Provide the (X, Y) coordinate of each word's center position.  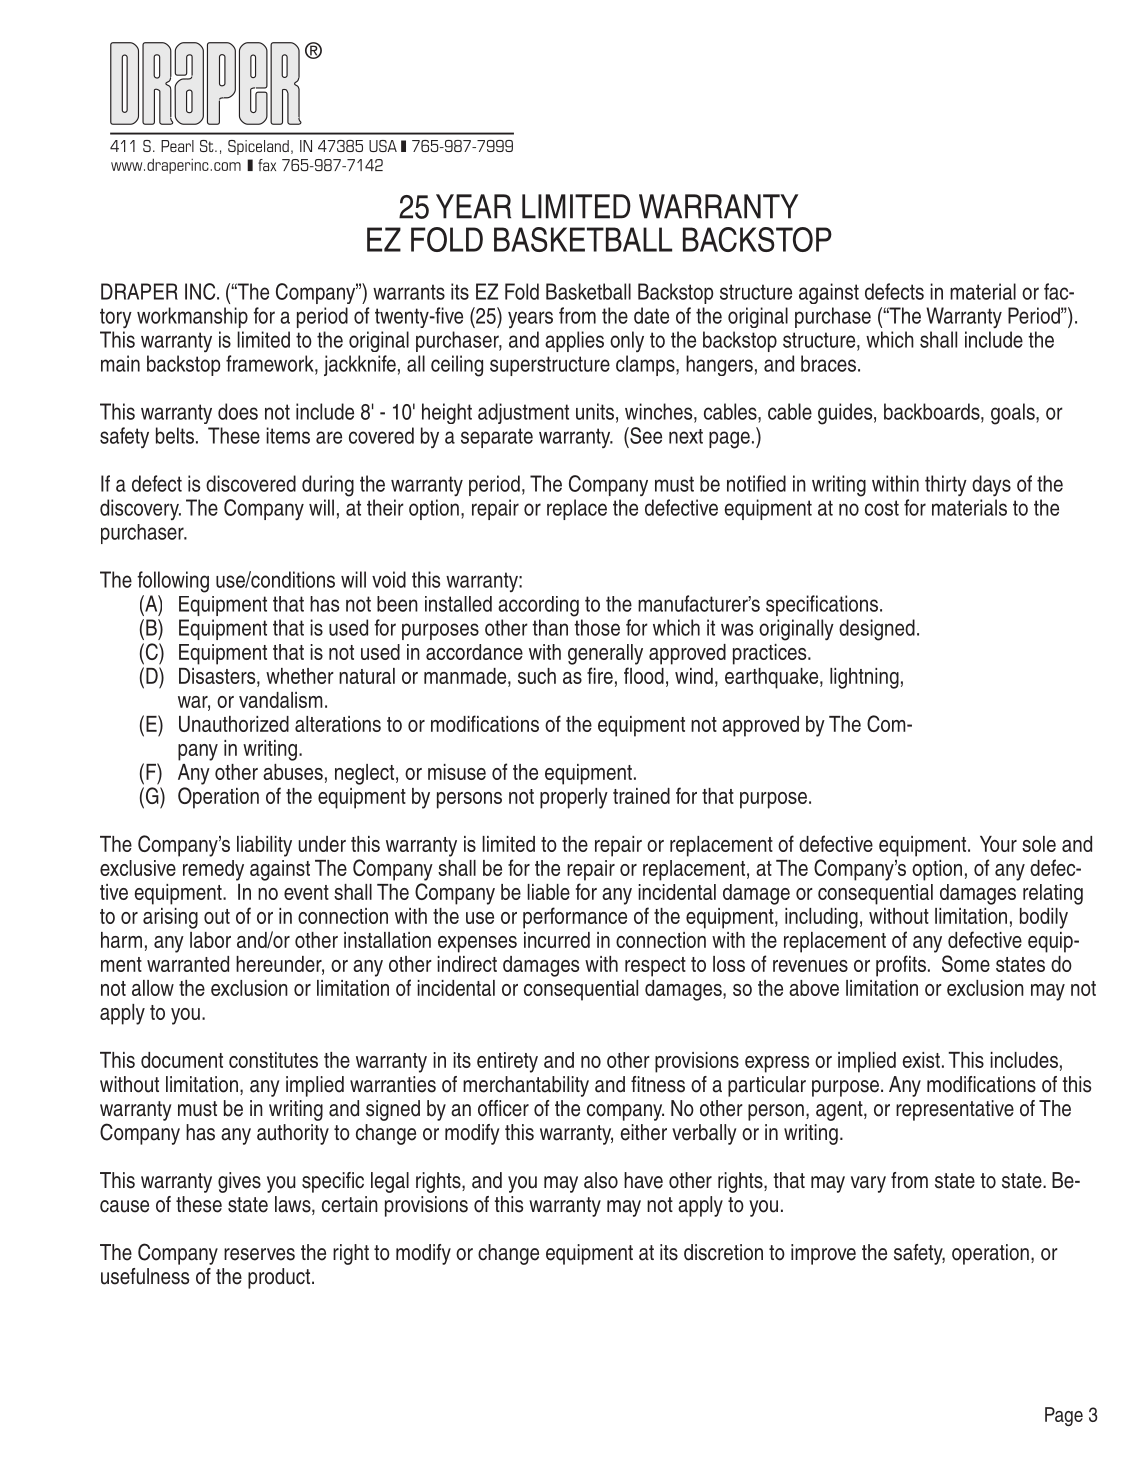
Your (998, 844)
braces (830, 363)
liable (548, 892)
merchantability (526, 1086)
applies (574, 341)
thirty (946, 485)
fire (600, 675)
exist (921, 1060)
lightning (864, 678)
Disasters (218, 676)
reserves (259, 1254)
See (645, 435)
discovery (140, 509)
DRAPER (139, 291)
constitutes (273, 1060)
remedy (213, 870)
